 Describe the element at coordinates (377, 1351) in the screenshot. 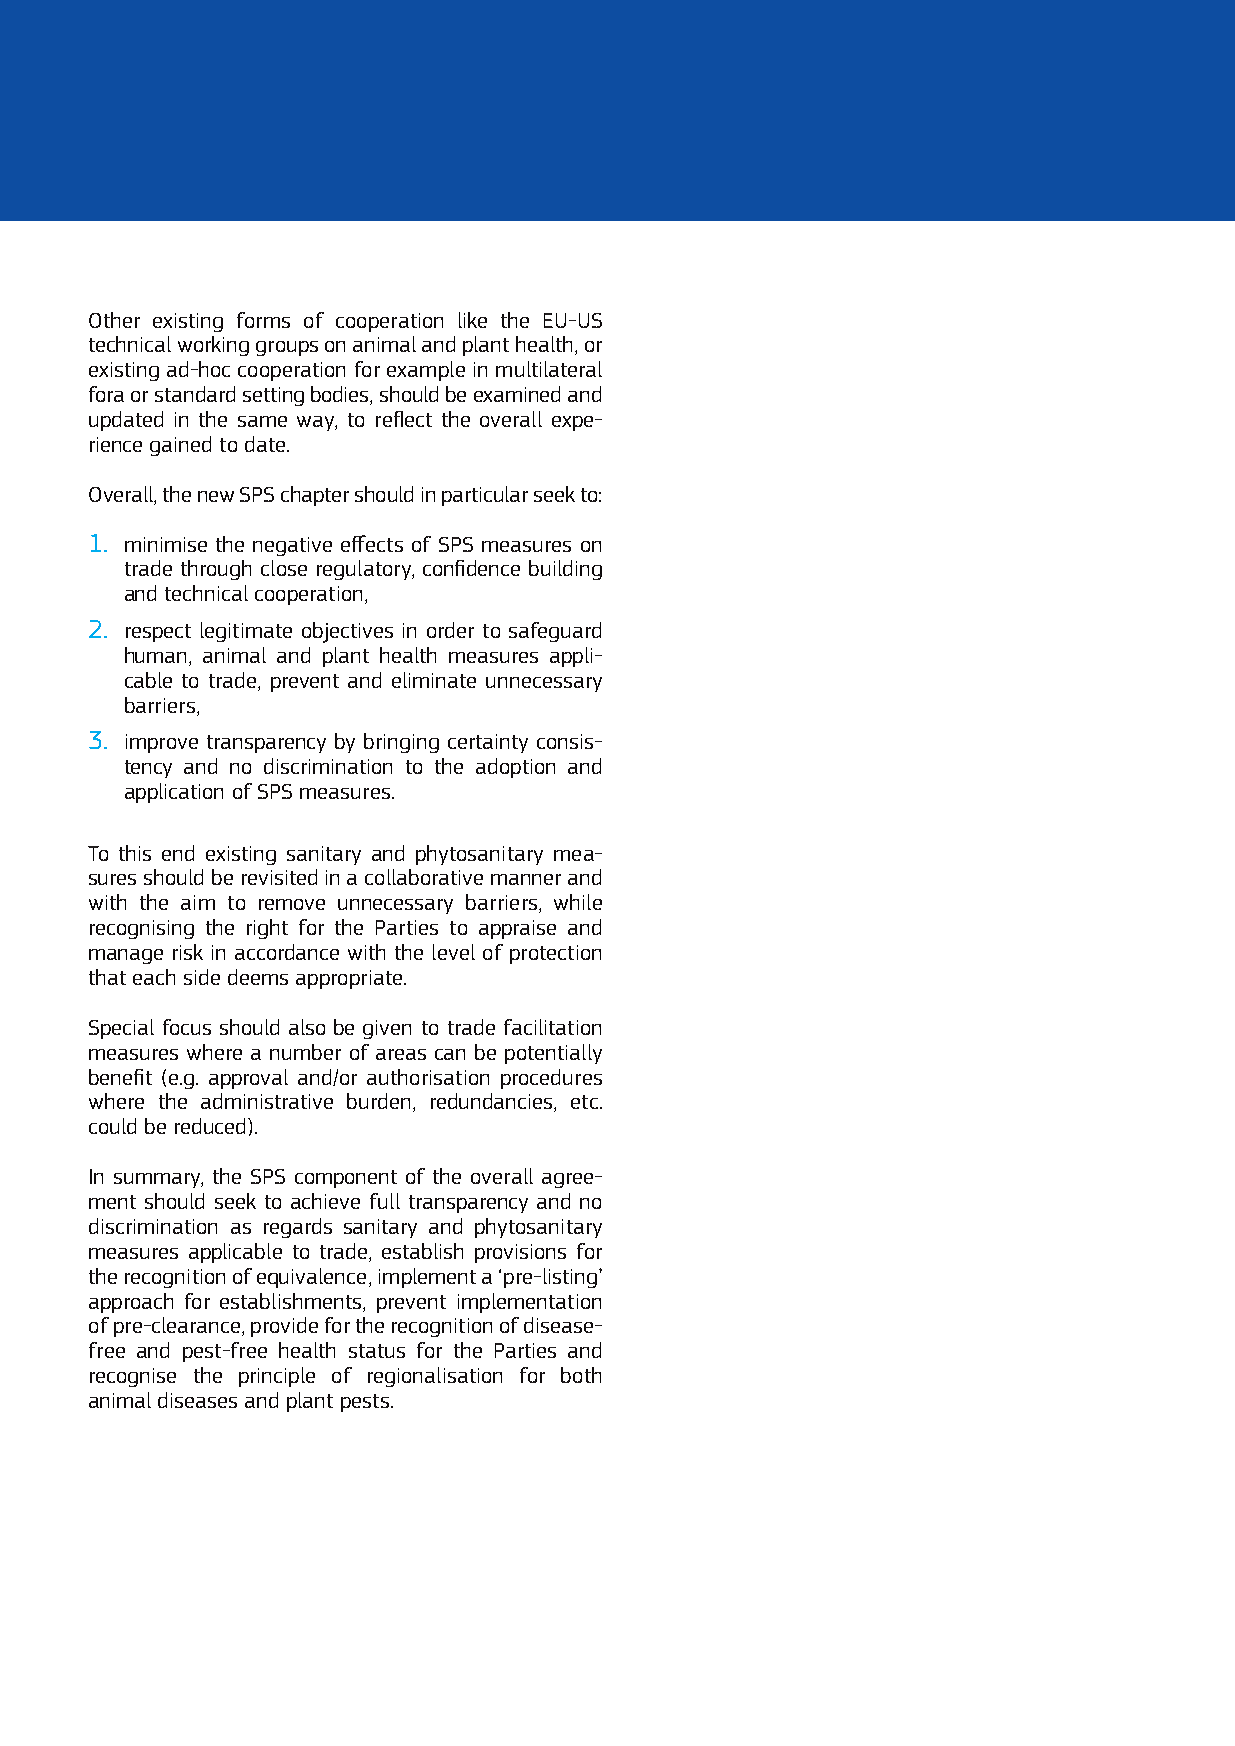

I see `status` at that location.
